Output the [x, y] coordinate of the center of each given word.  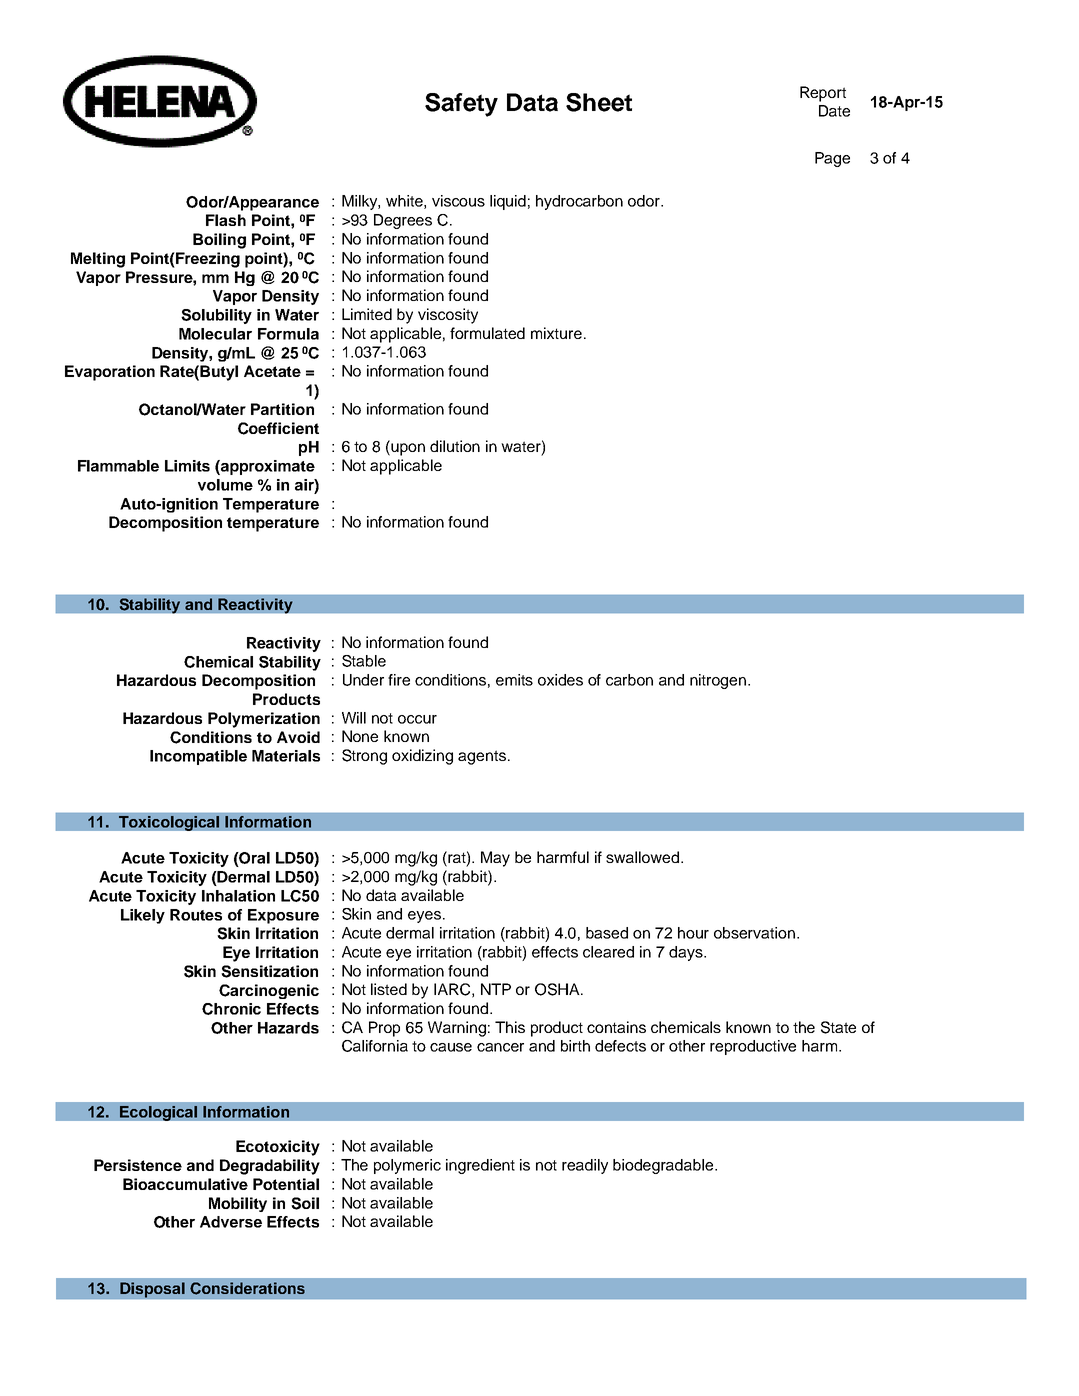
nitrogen [719, 681]
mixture [556, 333]
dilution [455, 446]
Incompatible [198, 757]
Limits [187, 466]
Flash [226, 220]
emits [514, 680]
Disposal [152, 1290]
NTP [496, 989]
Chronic [231, 1009]
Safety [461, 105]
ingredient [480, 1166]
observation [754, 933]
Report [823, 94]
